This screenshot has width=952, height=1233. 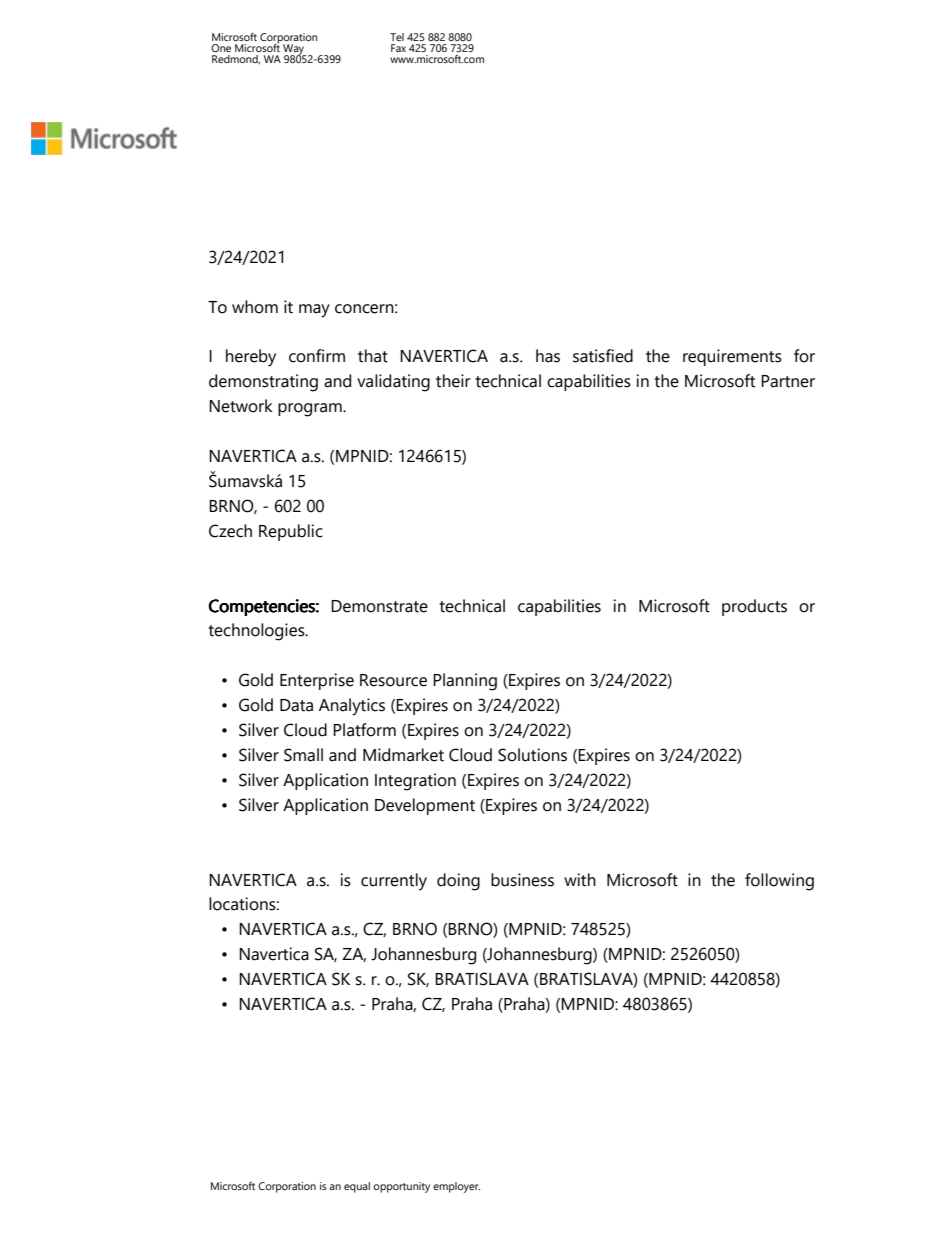 I want to click on currently, so click(x=394, y=882).
